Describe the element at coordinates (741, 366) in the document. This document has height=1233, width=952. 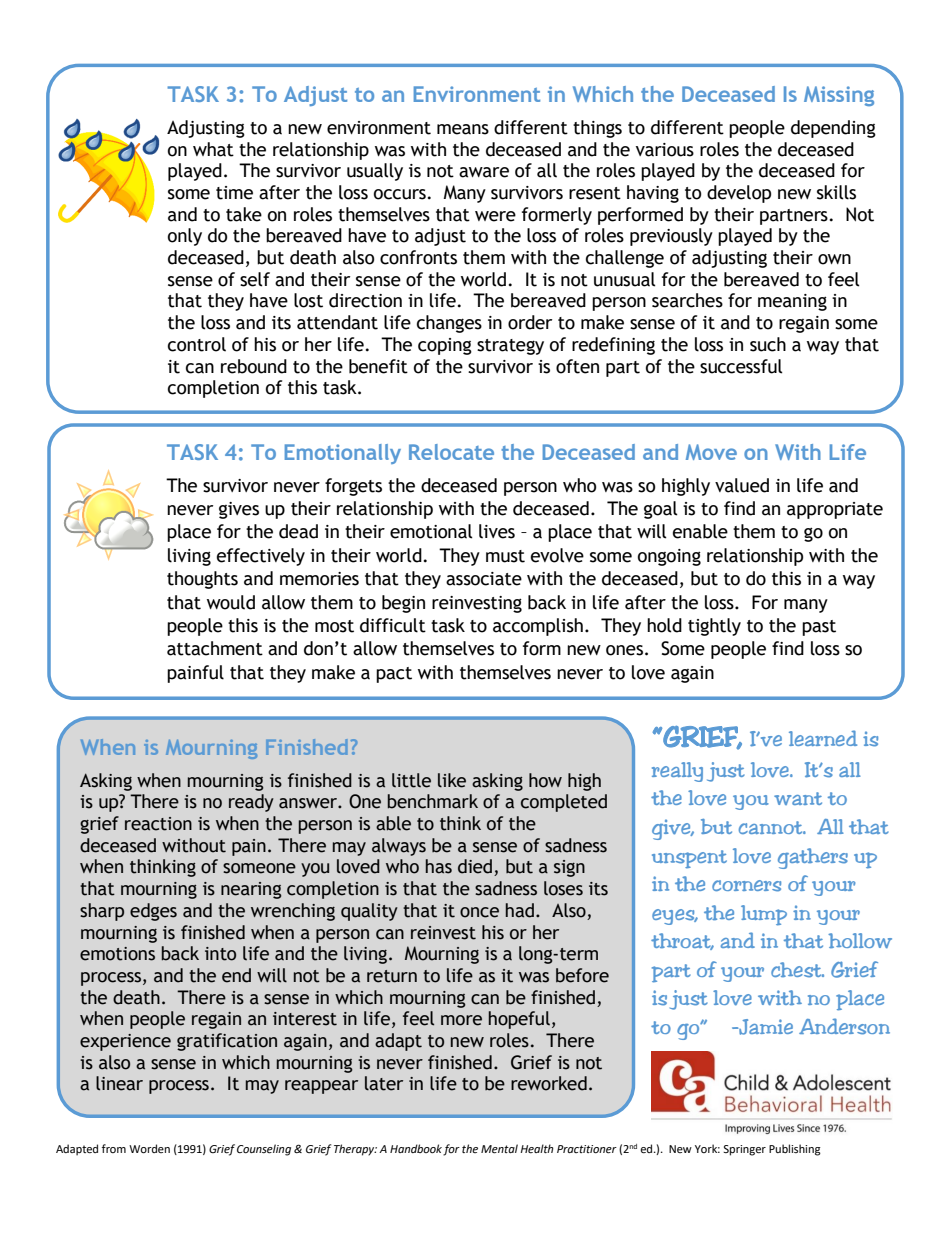
I see `successful` at that location.
